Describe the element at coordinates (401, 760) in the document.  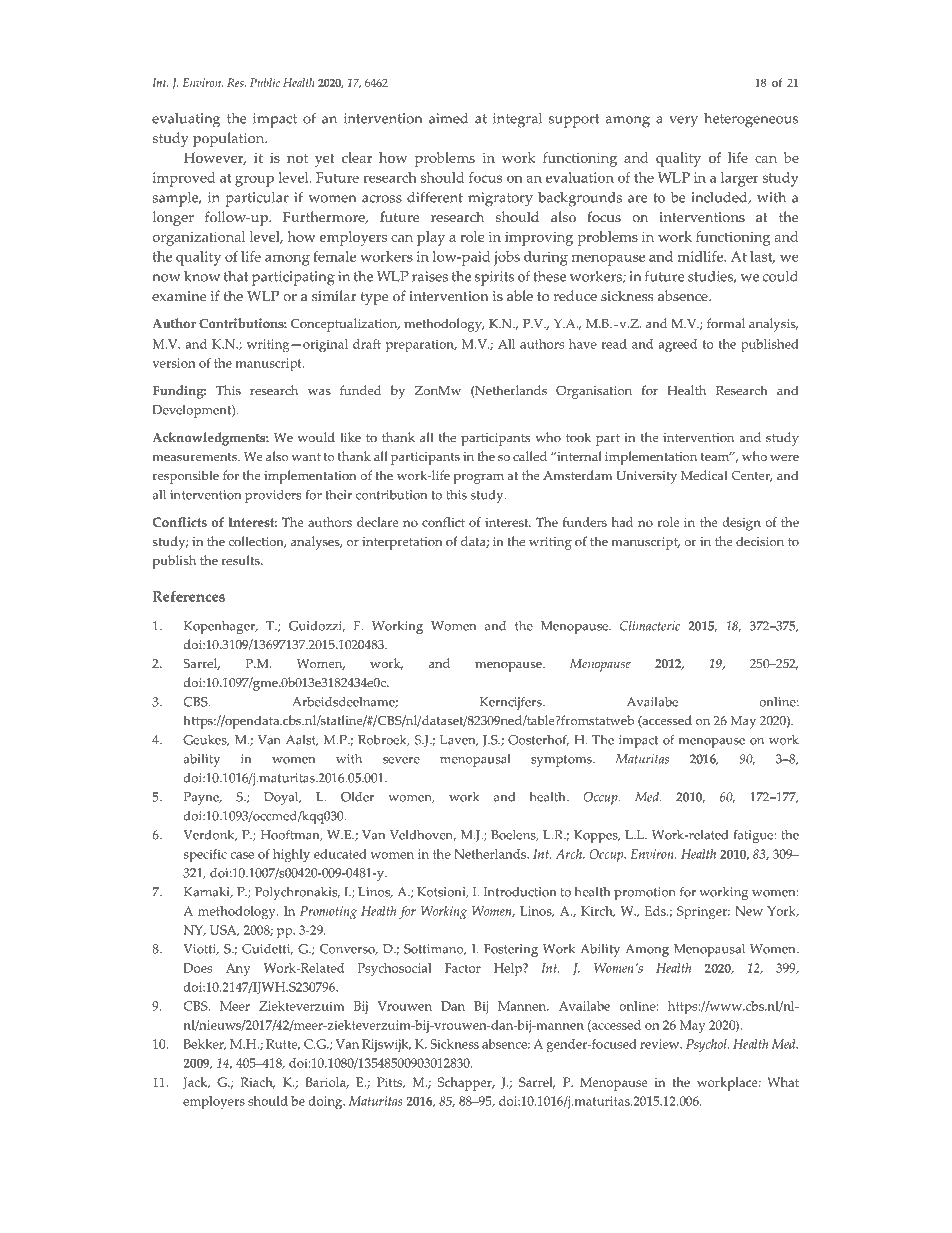
I see `severe` at that location.
